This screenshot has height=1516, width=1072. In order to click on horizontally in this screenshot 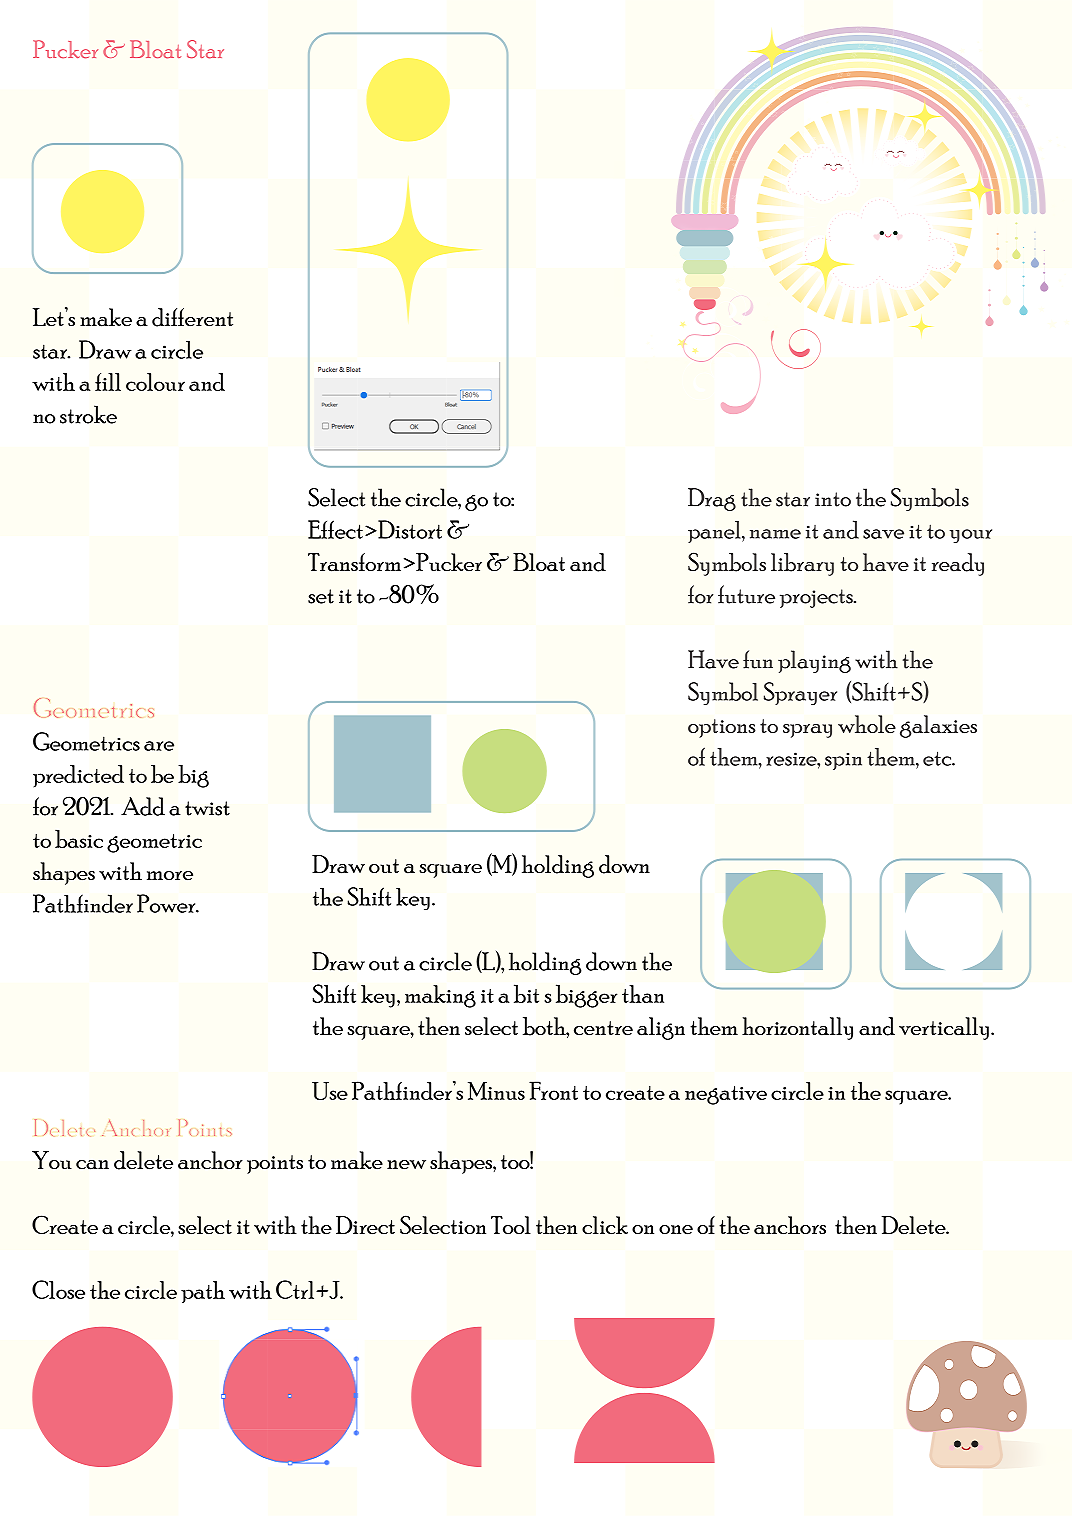, I will do `click(797, 1028)`.
